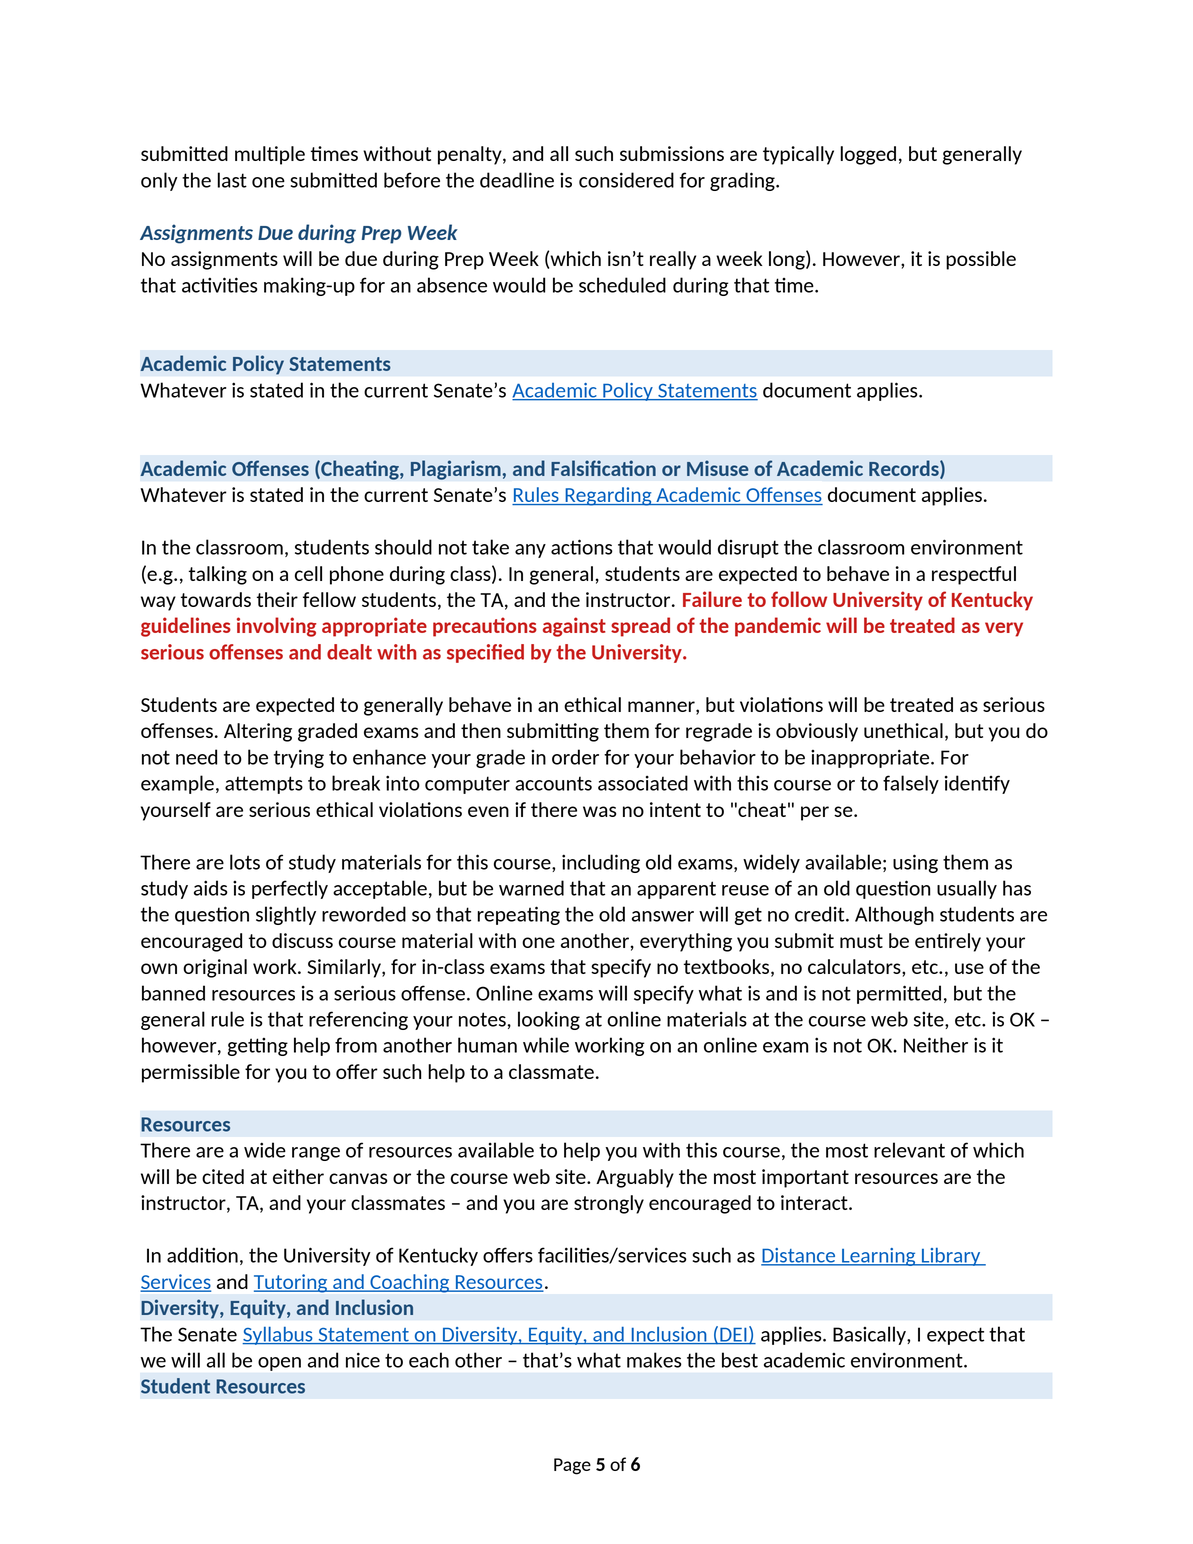  I want to click on Altering, so click(258, 732).
